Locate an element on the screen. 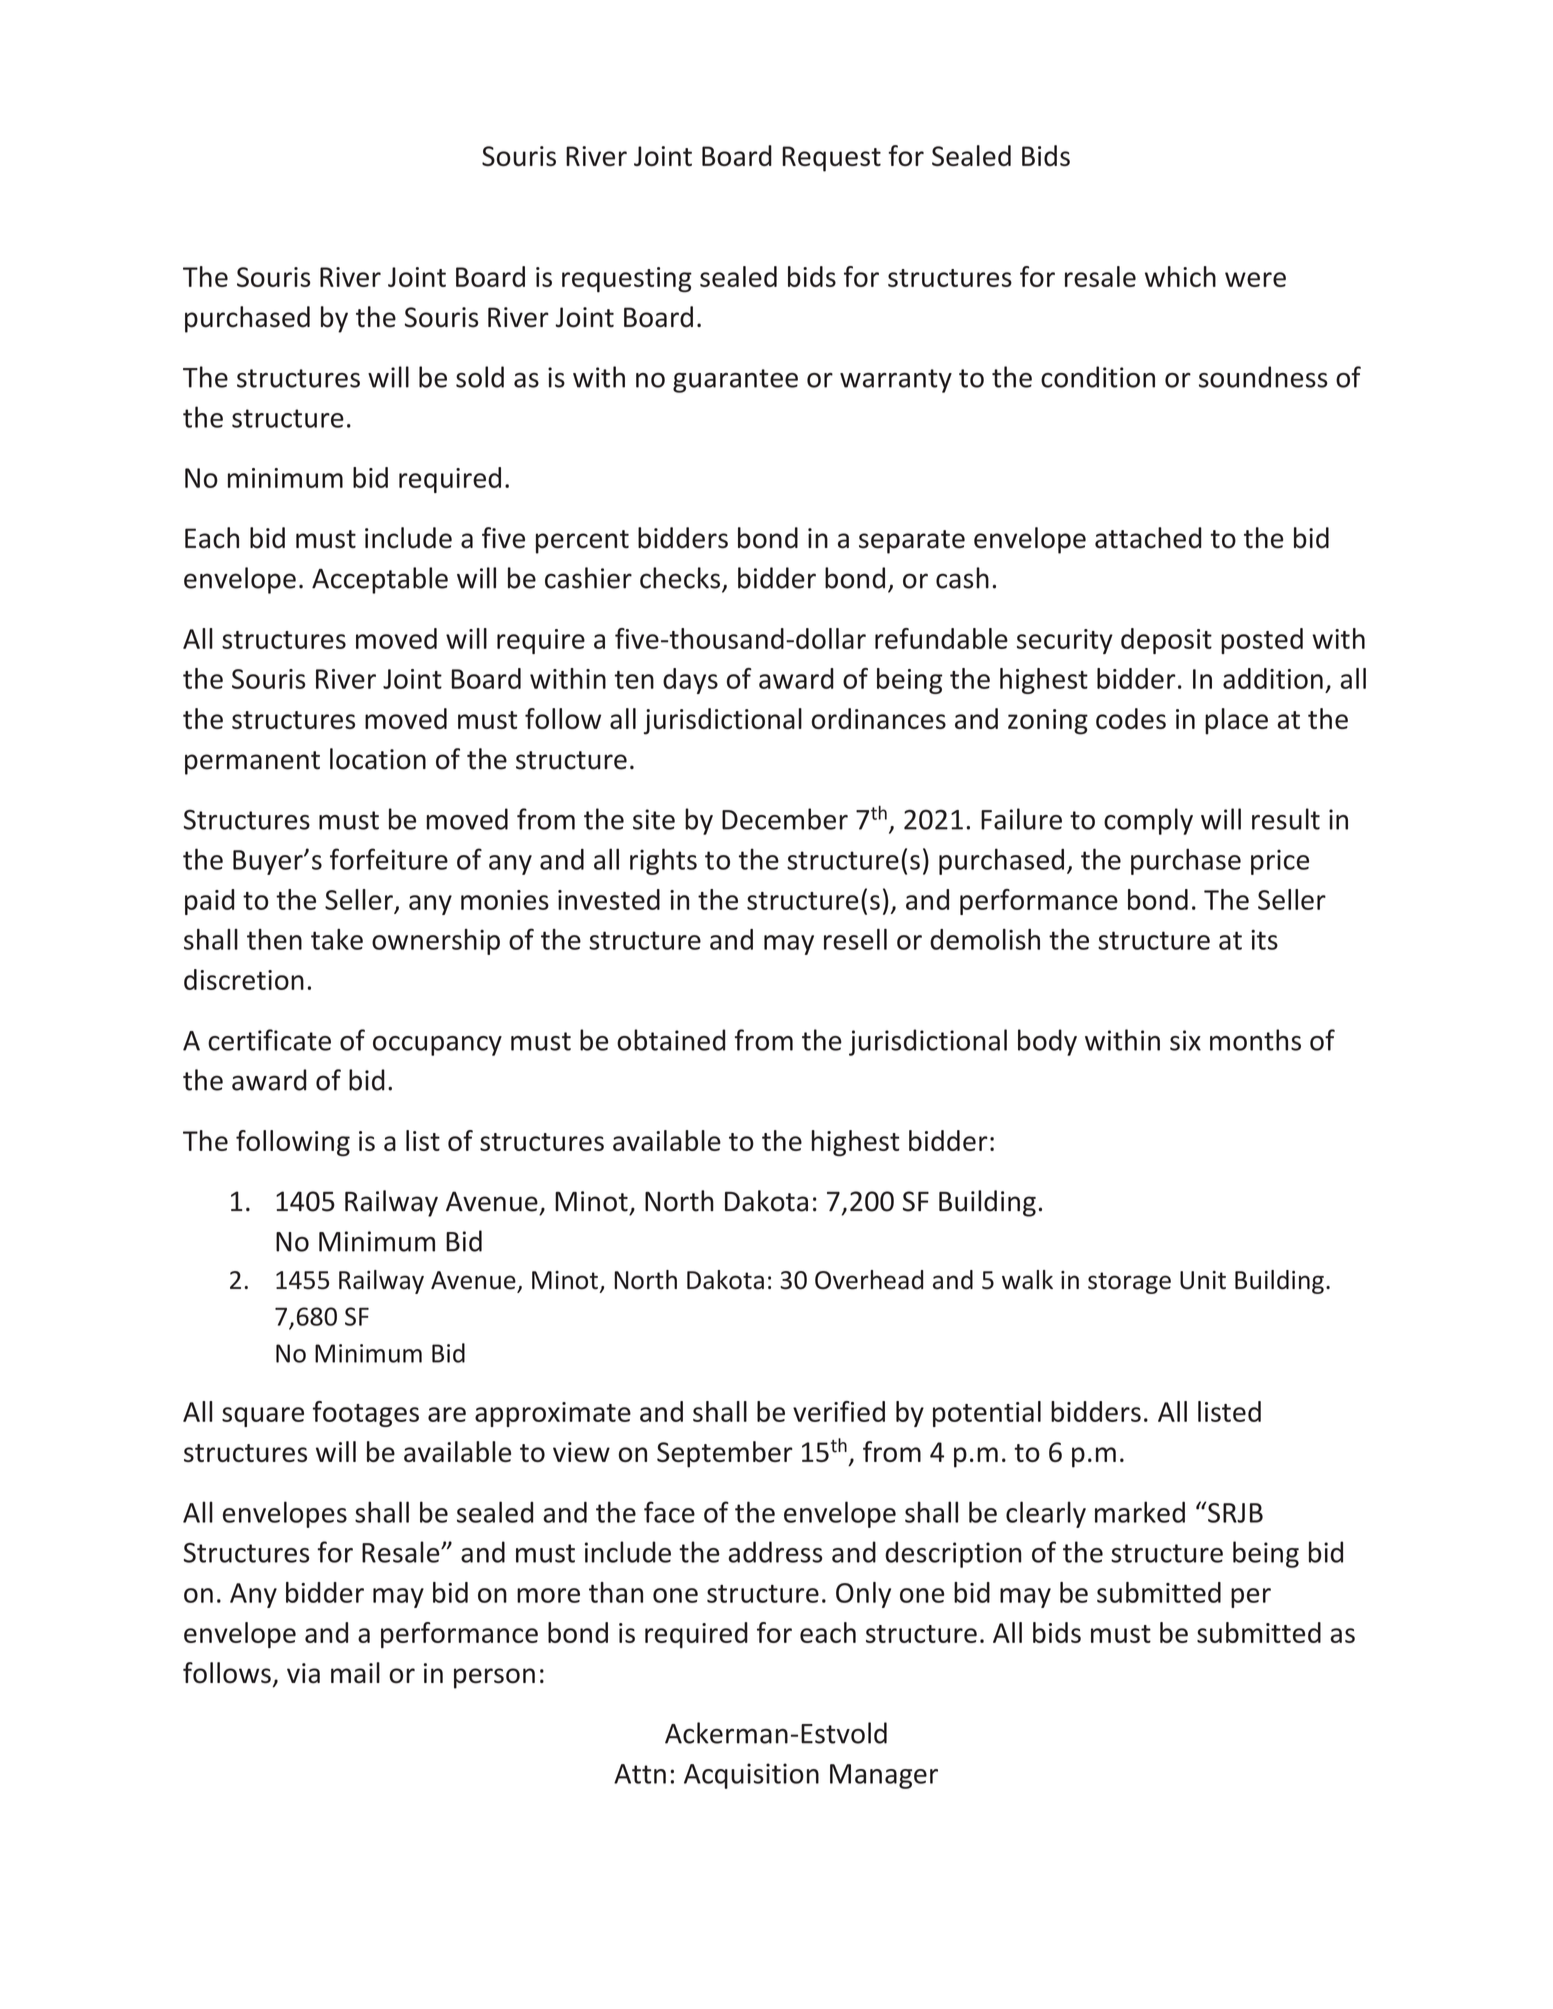  six is located at coordinates (1185, 1040).
